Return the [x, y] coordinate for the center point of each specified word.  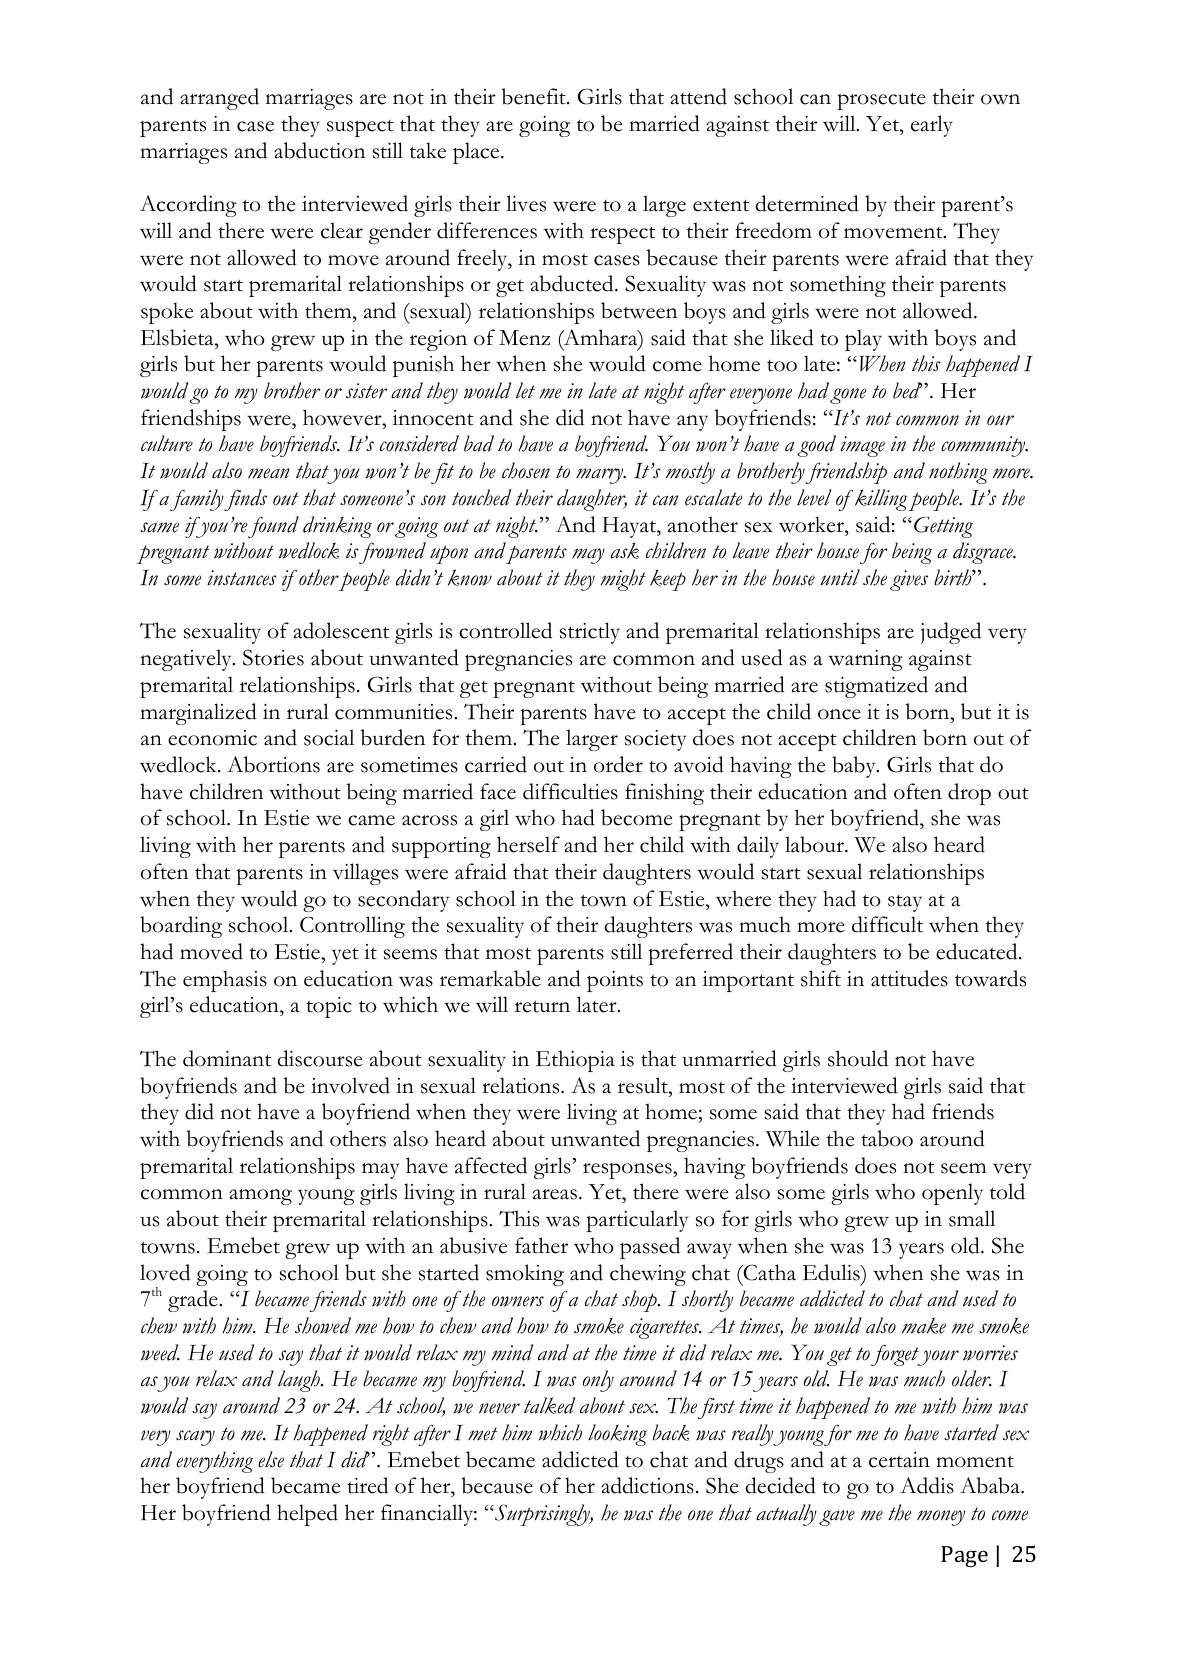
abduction [319, 150]
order [618, 764]
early [932, 126]
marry [601, 476]
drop [969, 794]
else [271, 1459]
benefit [535, 96]
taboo [887, 1138]
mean [269, 473]
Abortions [273, 764]
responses [628, 1171]
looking [617, 1435]
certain [899, 1460]
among [260, 1197]
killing [881, 500]
